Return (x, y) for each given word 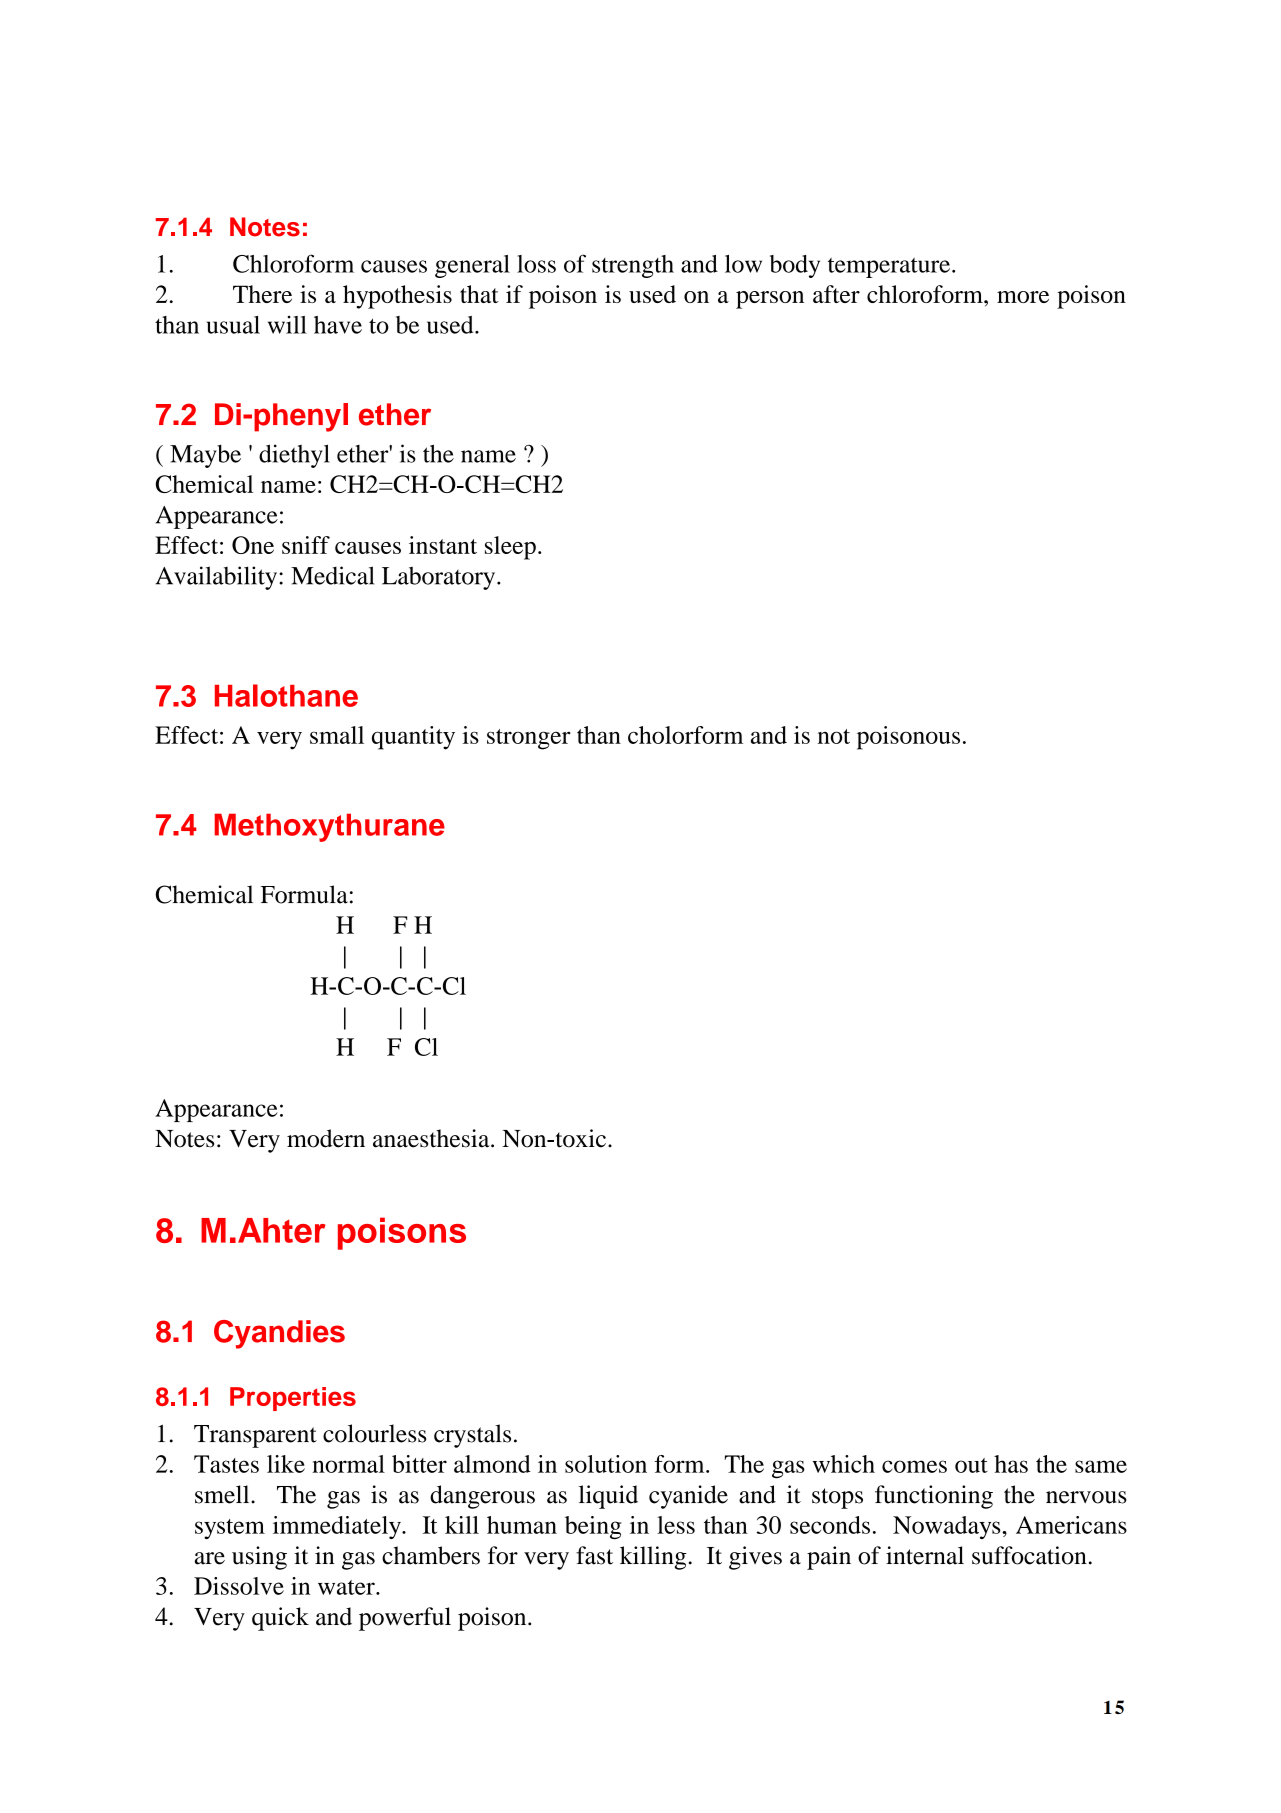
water (347, 1587)
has (1011, 1464)
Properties (293, 1399)
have (338, 325)
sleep (510, 548)
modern (326, 1138)
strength (633, 266)
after (836, 294)
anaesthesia (432, 1138)
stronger (529, 739)
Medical (332, 575)
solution (606, 1464)
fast (594, 1555)
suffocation (1029, 1555)
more (1023, 297)
